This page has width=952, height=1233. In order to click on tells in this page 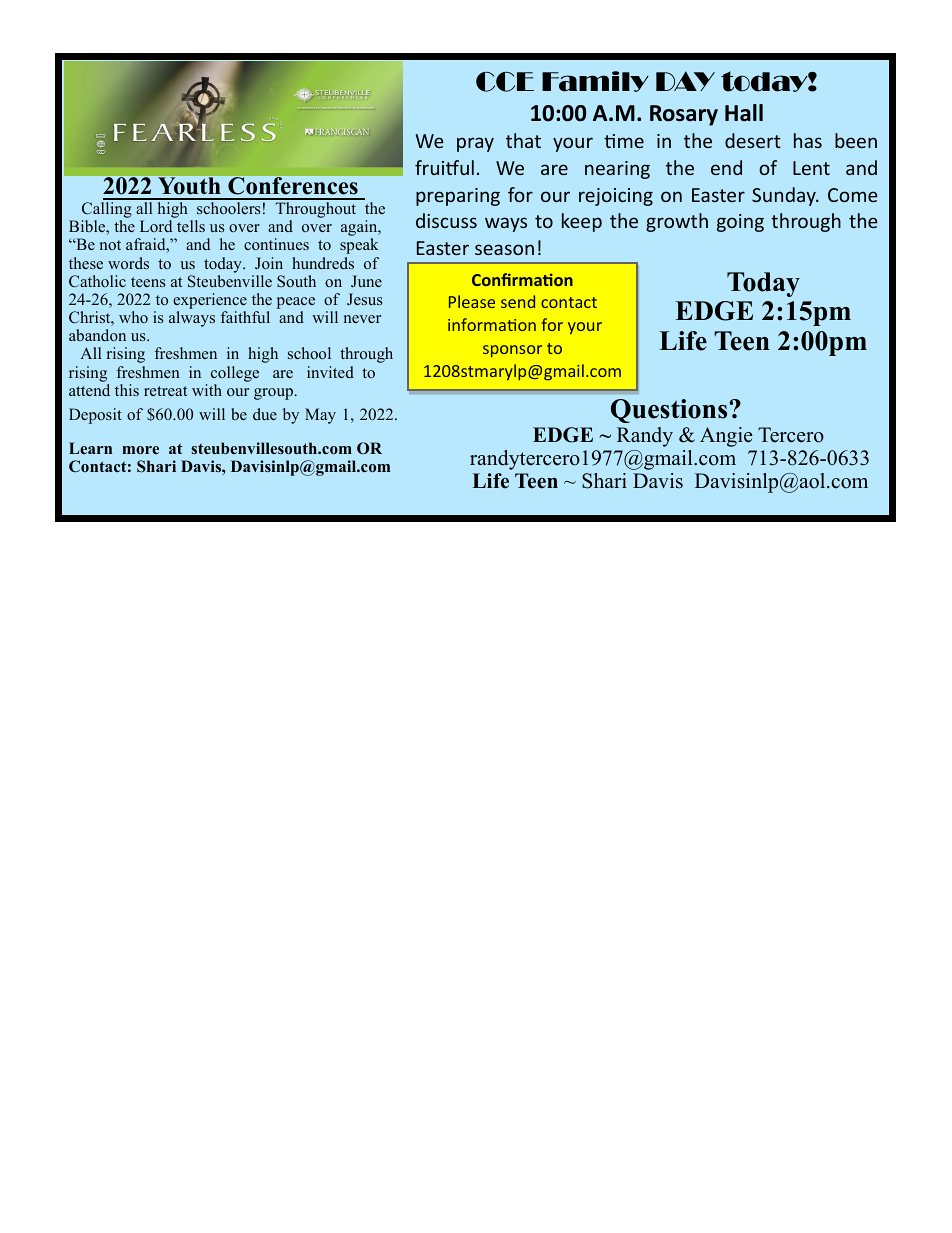, I will do `click(191, 226)`.
